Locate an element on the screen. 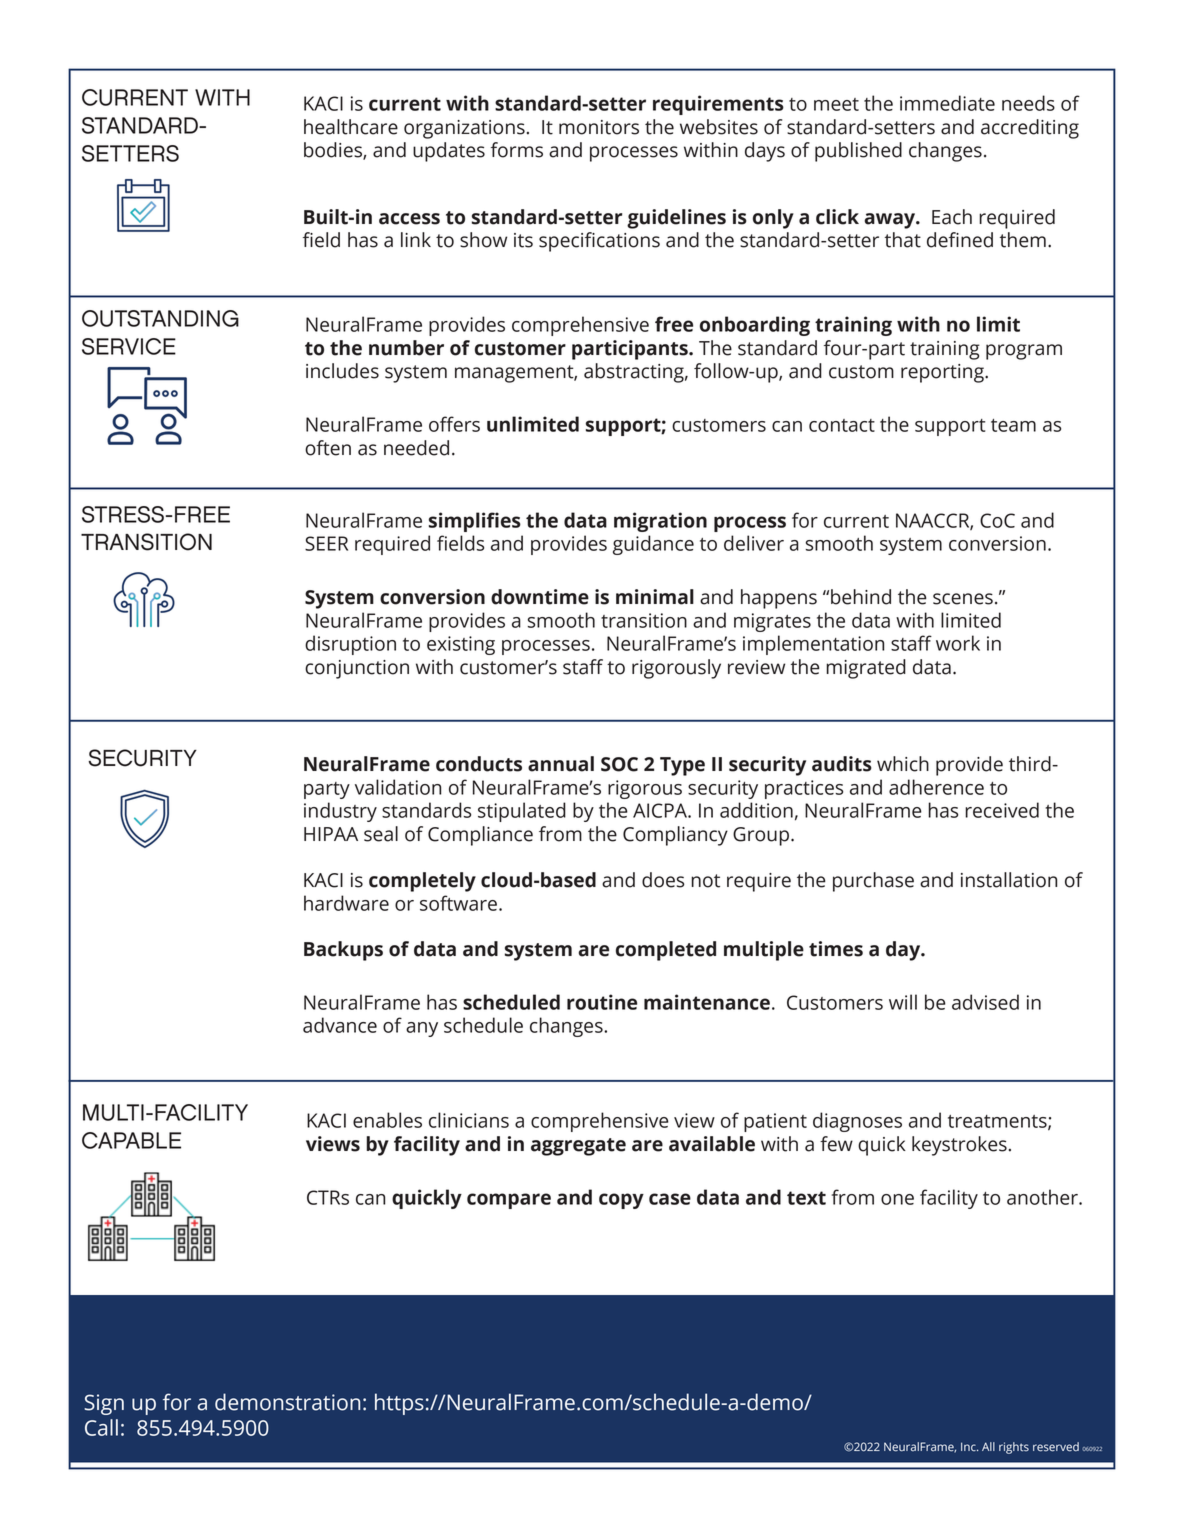  annual is located at coordinates (561, 764).
